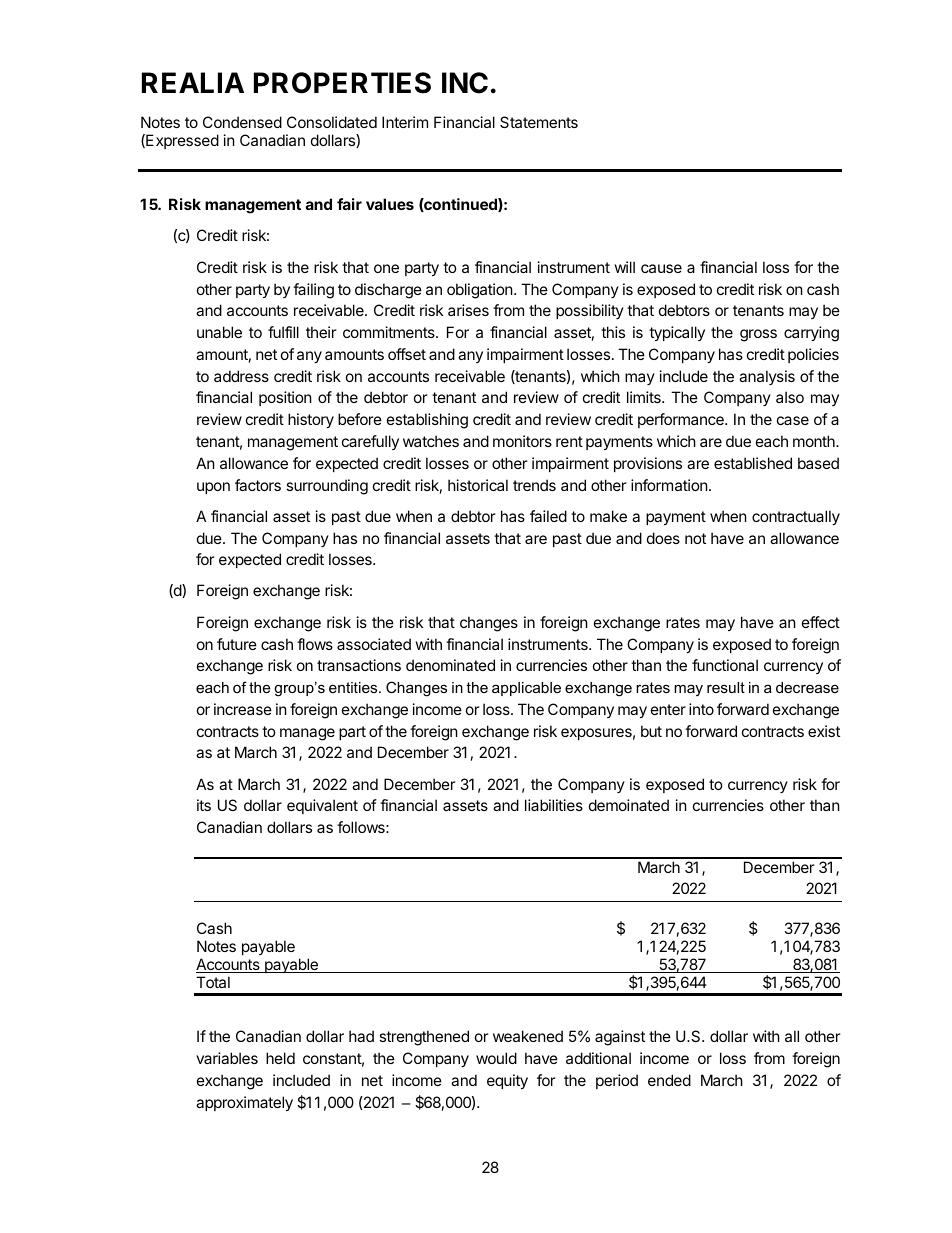  Describe the element at coordinates (554, 805) in the image. I see `liabilities` at that location.
